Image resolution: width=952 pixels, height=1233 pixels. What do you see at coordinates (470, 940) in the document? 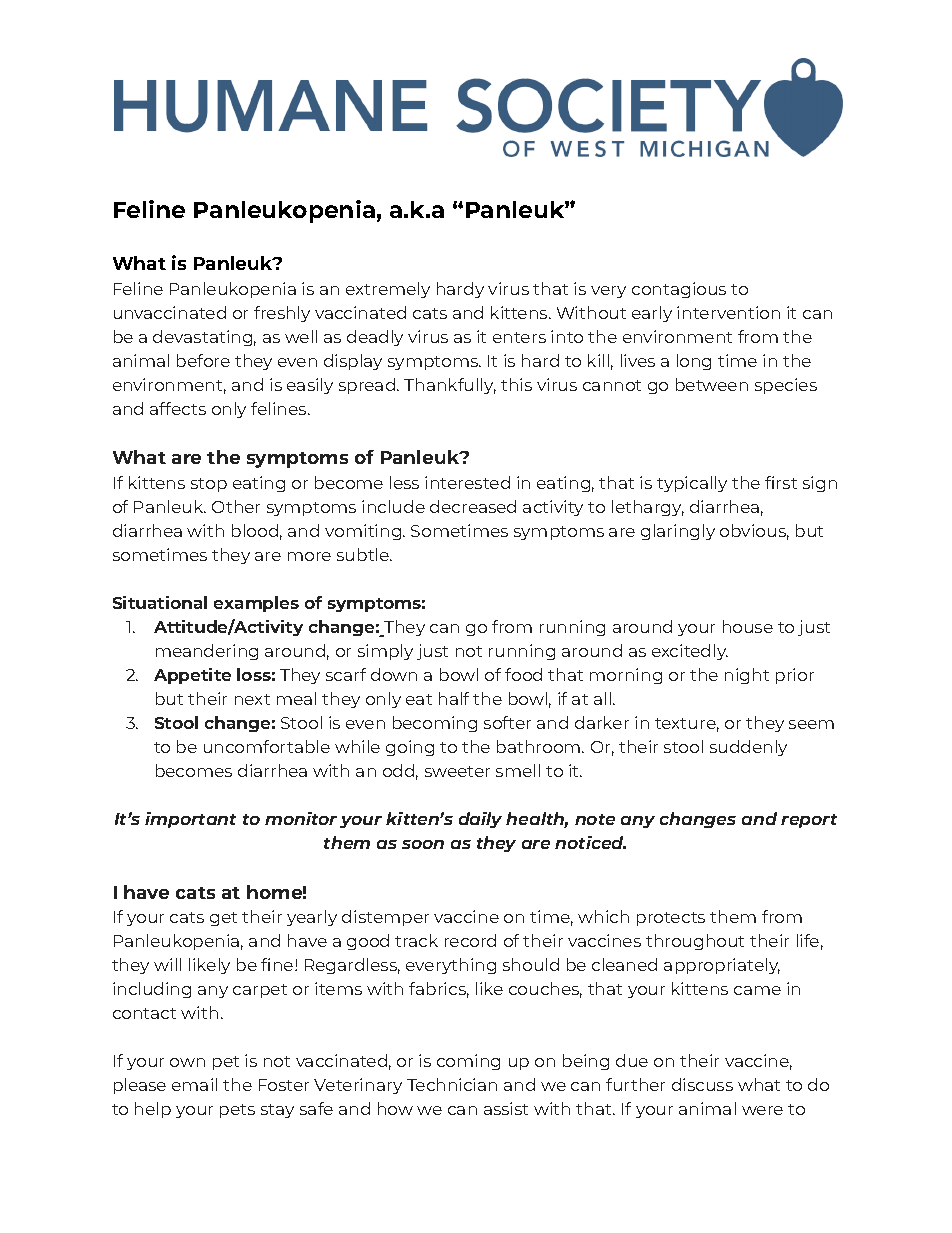
I see `record` at bounding box center [470, 940].
